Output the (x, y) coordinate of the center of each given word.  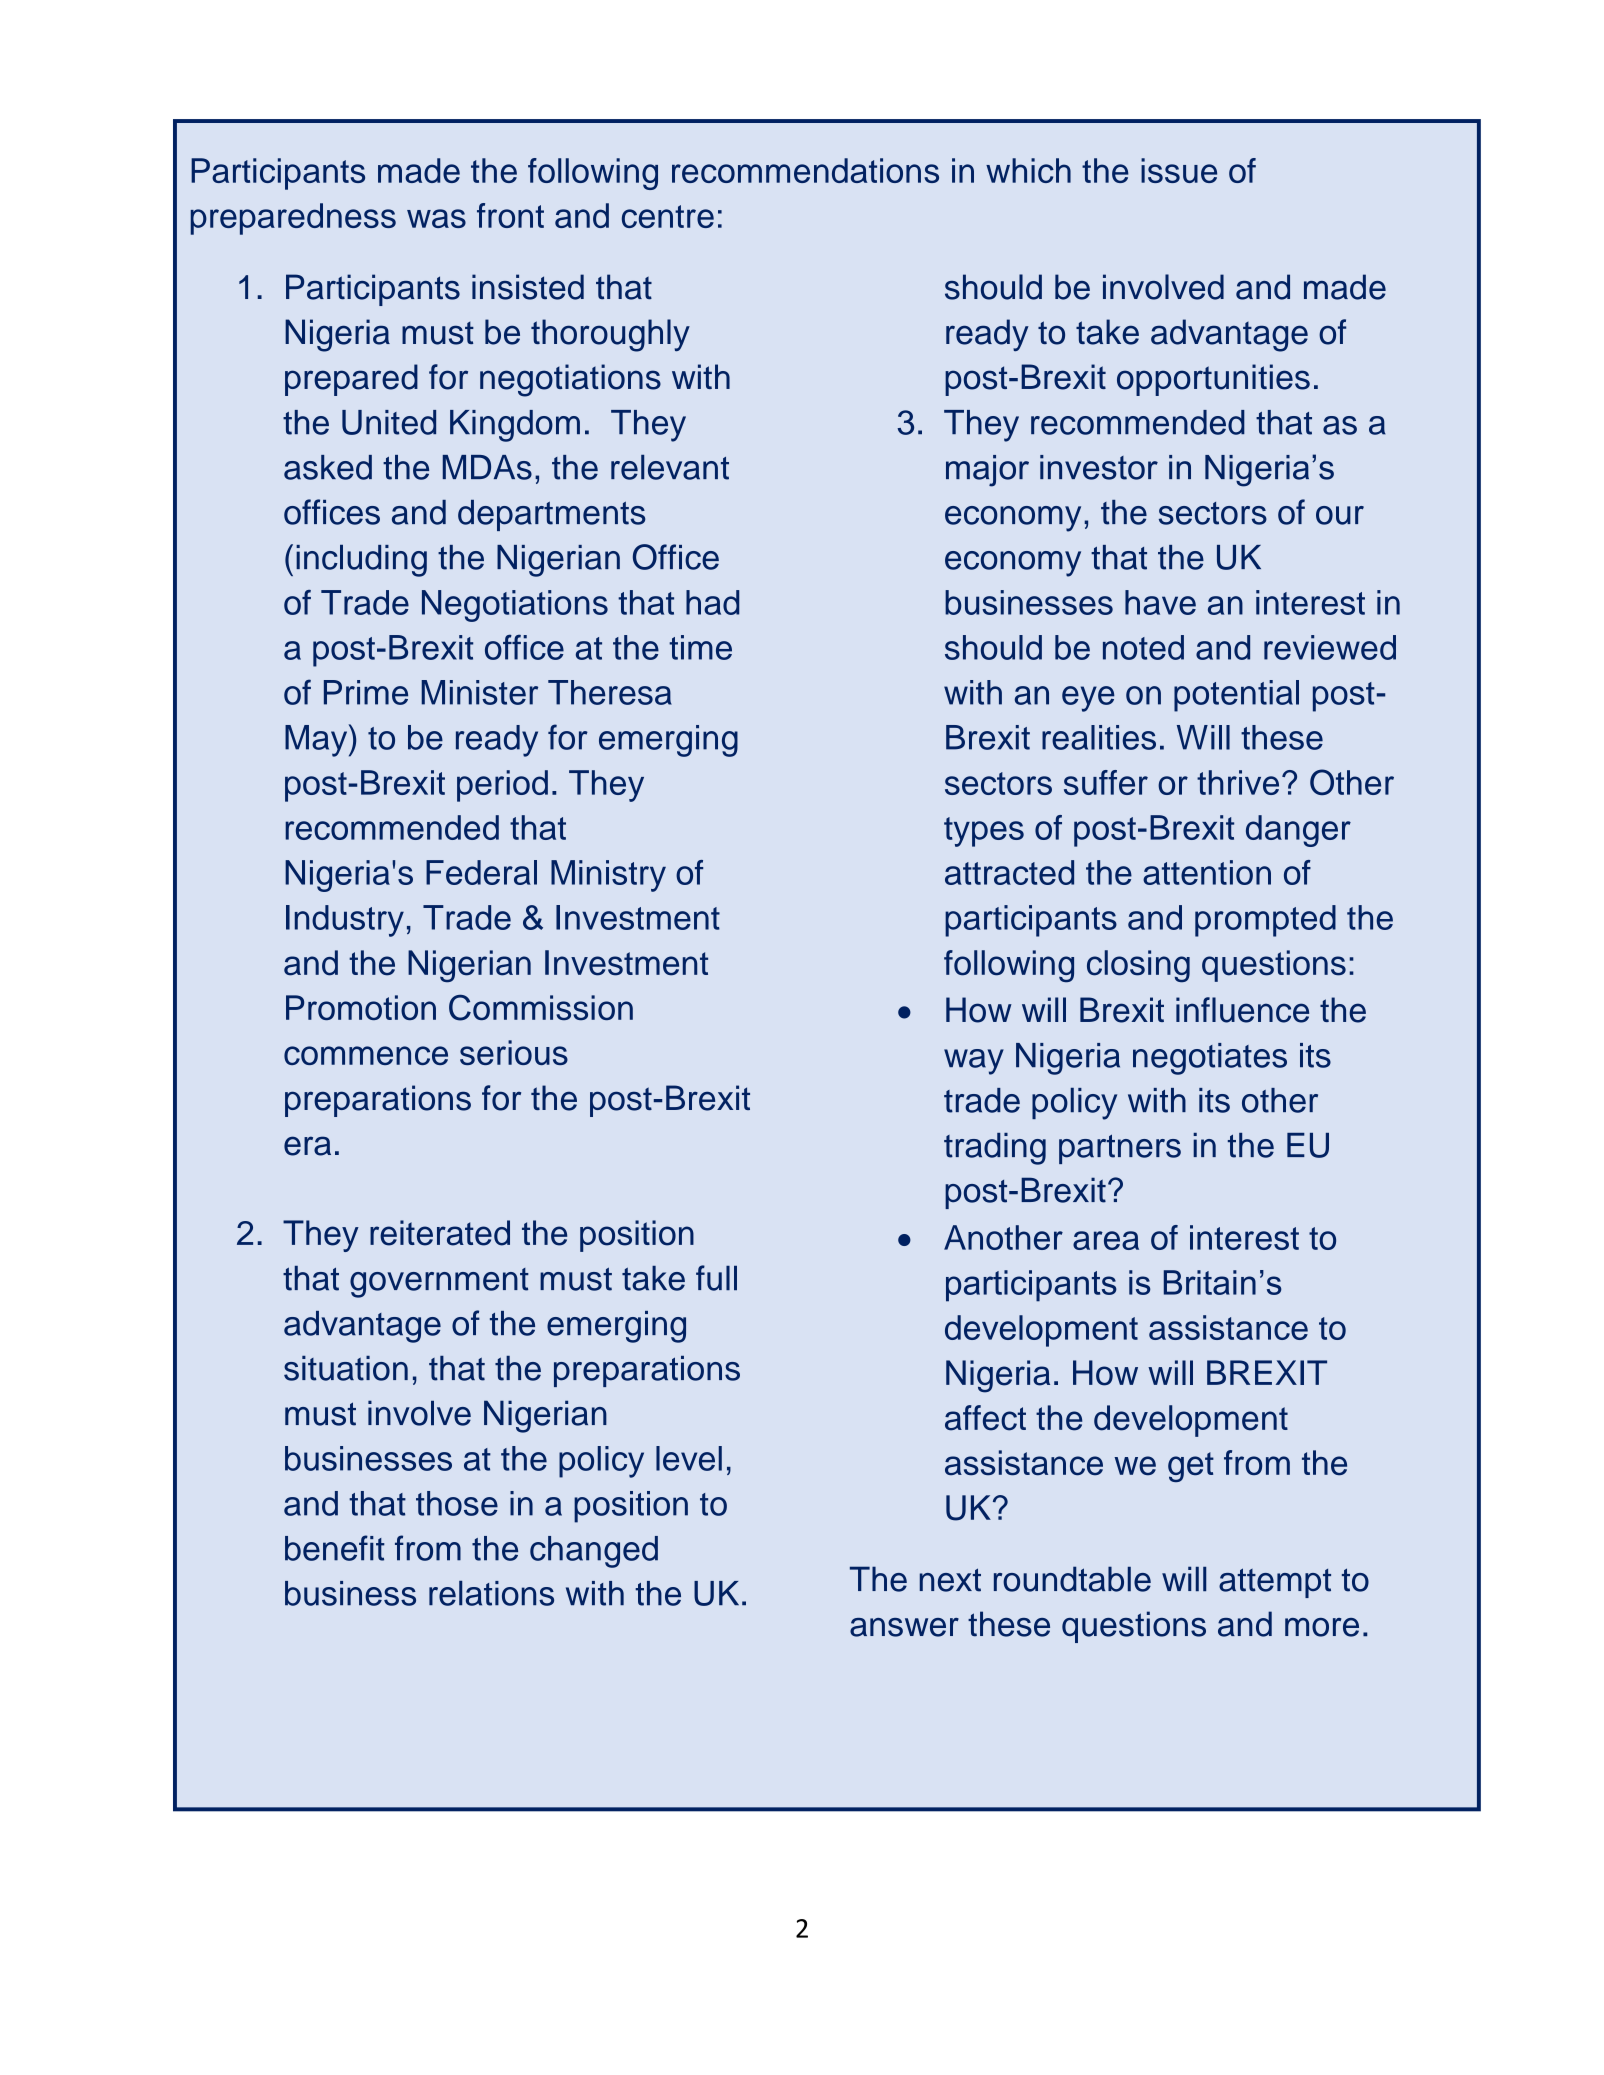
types (984, 832)
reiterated (440, 1233)
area (1106, 1240)
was (436, 218)
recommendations (805, 170)
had (712, 602)
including (361, 561)
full (716, 1278)
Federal (481, 872)
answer (904, 1627)
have (1160, 602)
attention (1207, 872)
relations (491, 1593)
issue (1179, 170)
